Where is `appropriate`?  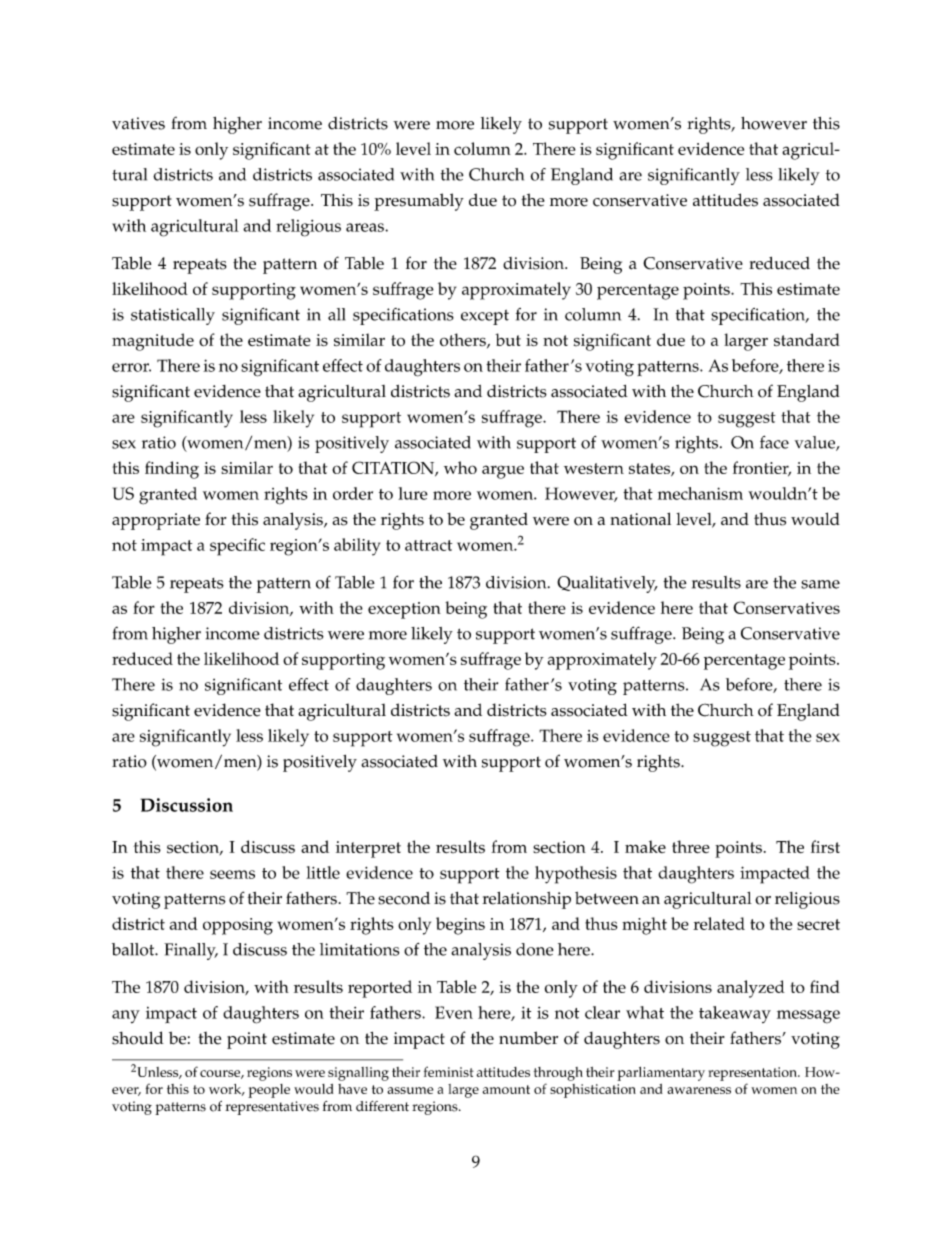 appropriate is located at coordinates (156, 521).
